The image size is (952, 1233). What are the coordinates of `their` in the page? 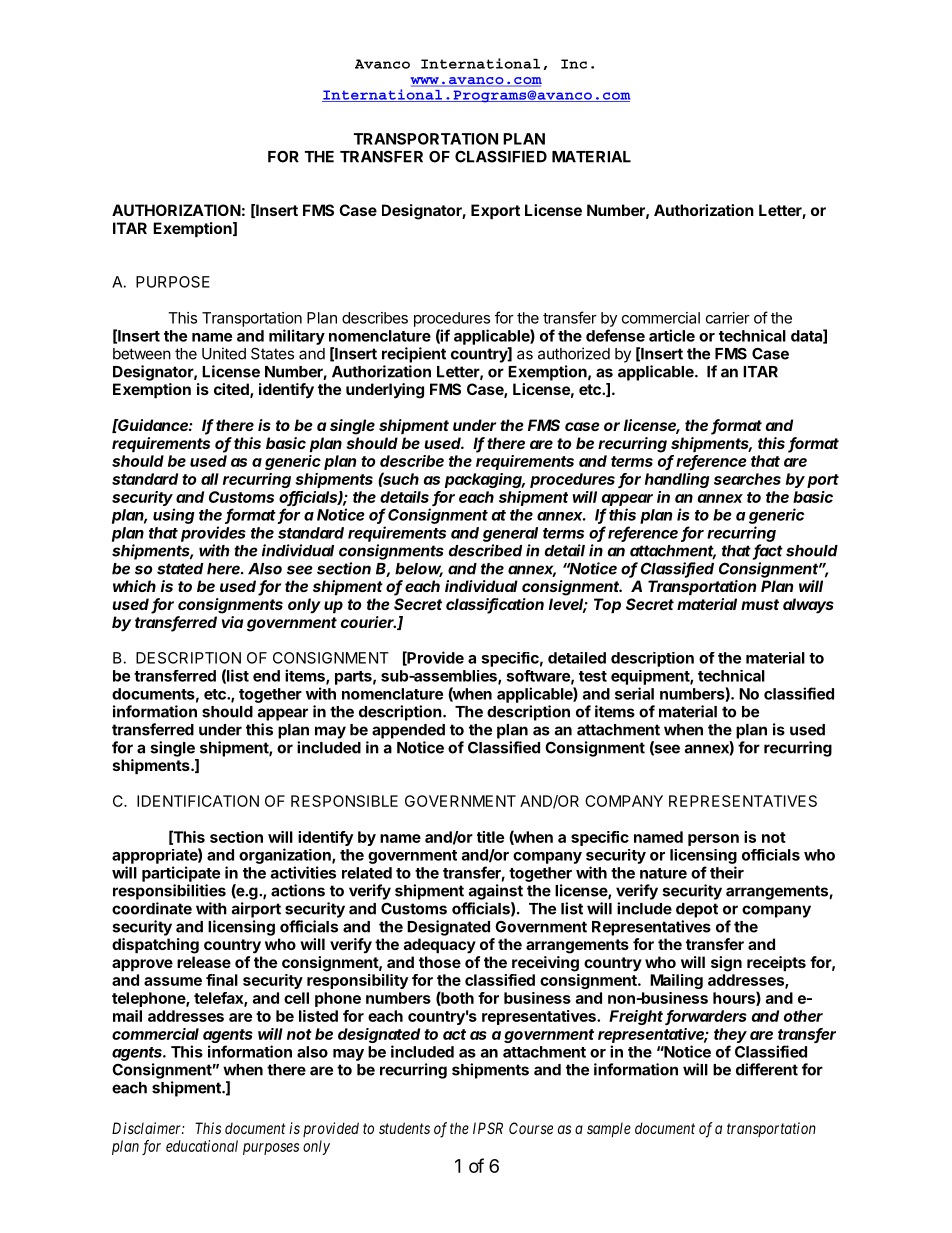 It's located at (727, 872).
